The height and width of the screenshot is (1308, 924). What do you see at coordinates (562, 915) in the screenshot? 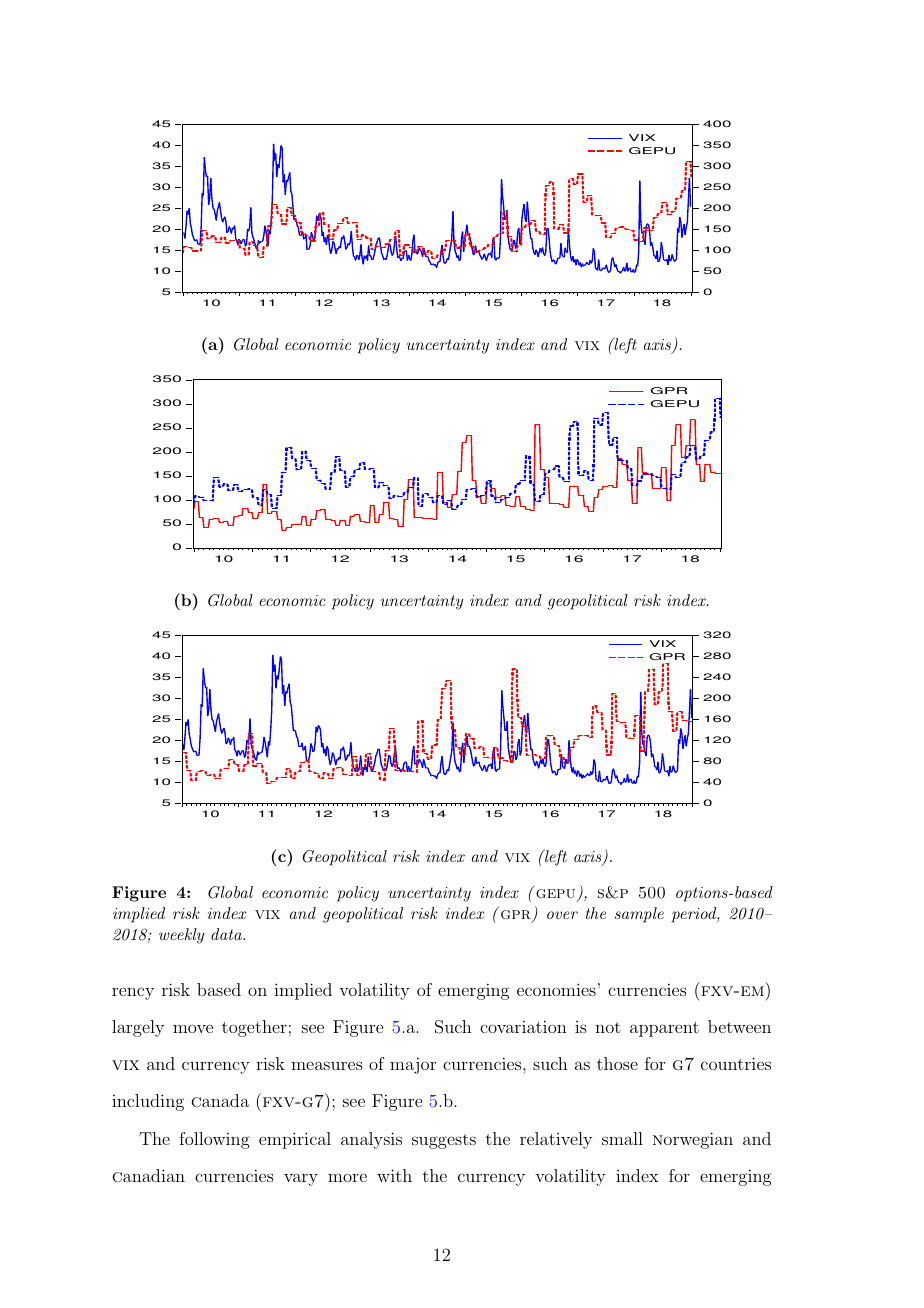
I see `over` at bounding box center [562, 915].
